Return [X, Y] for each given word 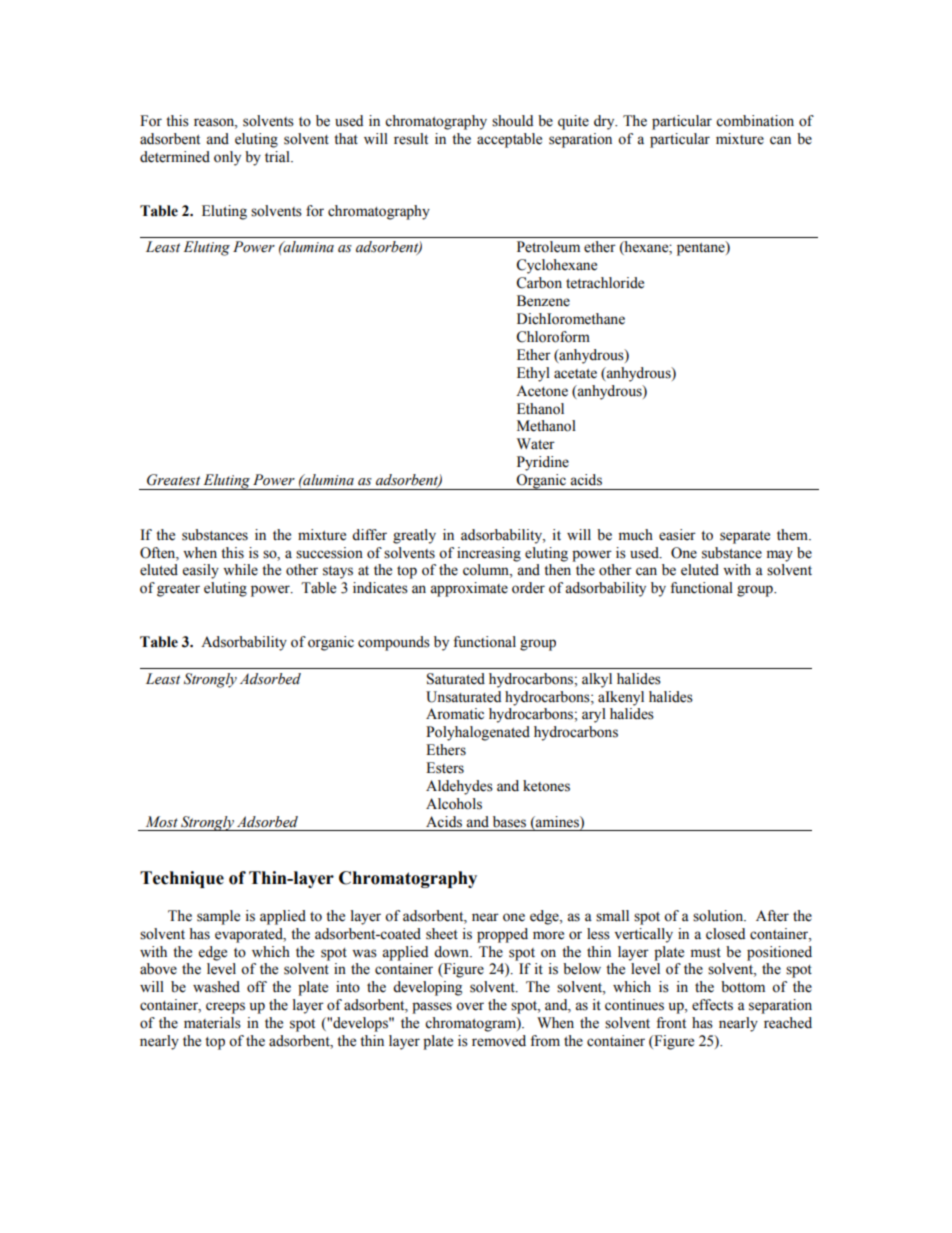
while [240, 570]
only [227, 158]
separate [745, 537]
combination [755, 121]
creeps [225, 1008]
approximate [469, 589]
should [512, 121]
